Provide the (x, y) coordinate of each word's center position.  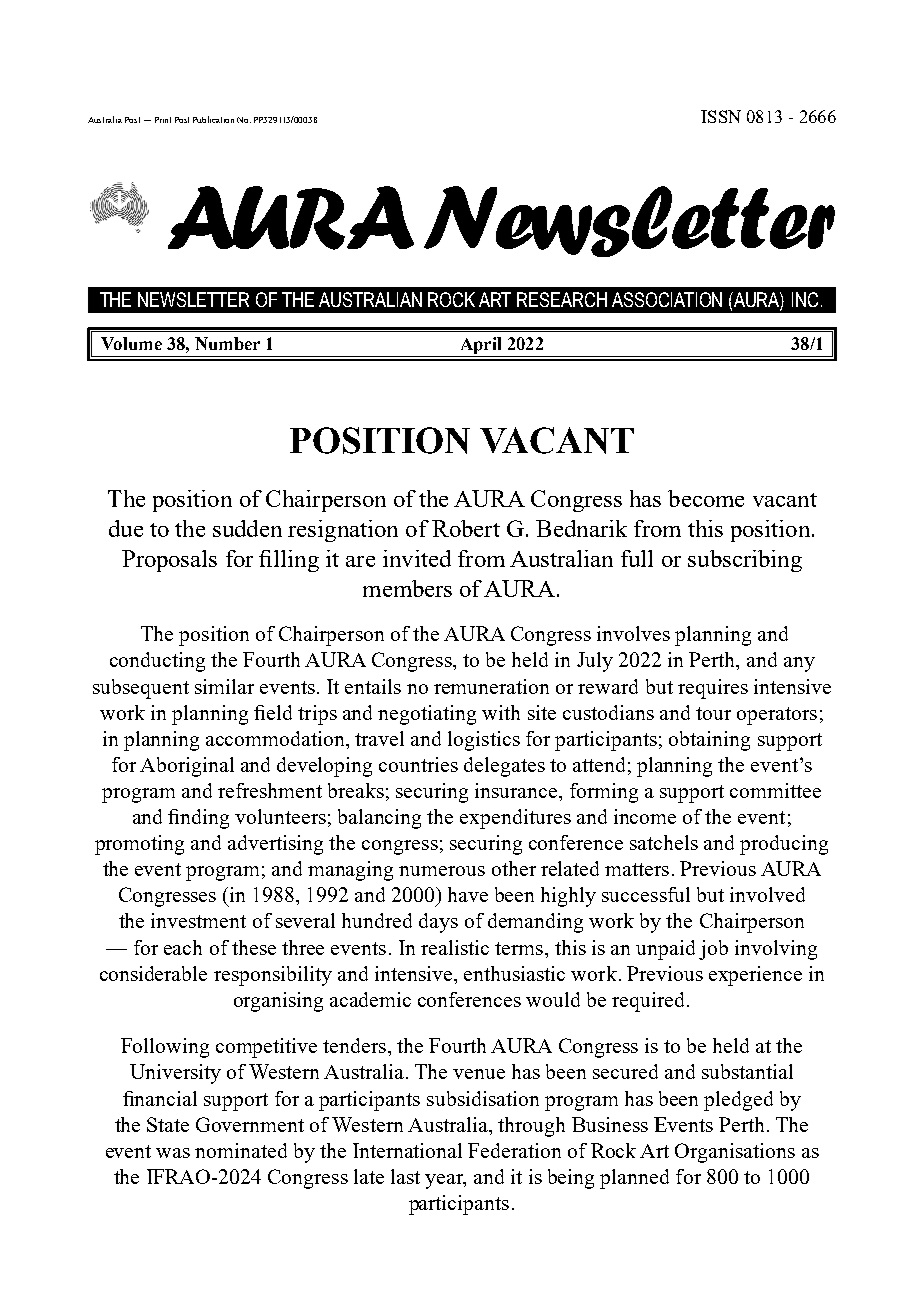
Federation (514, 1150)
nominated (241, 1150)
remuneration (491, 686)
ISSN (721, 116)
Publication (213, 119)
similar (224, 686)
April (481, 345)
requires (713, 689)
